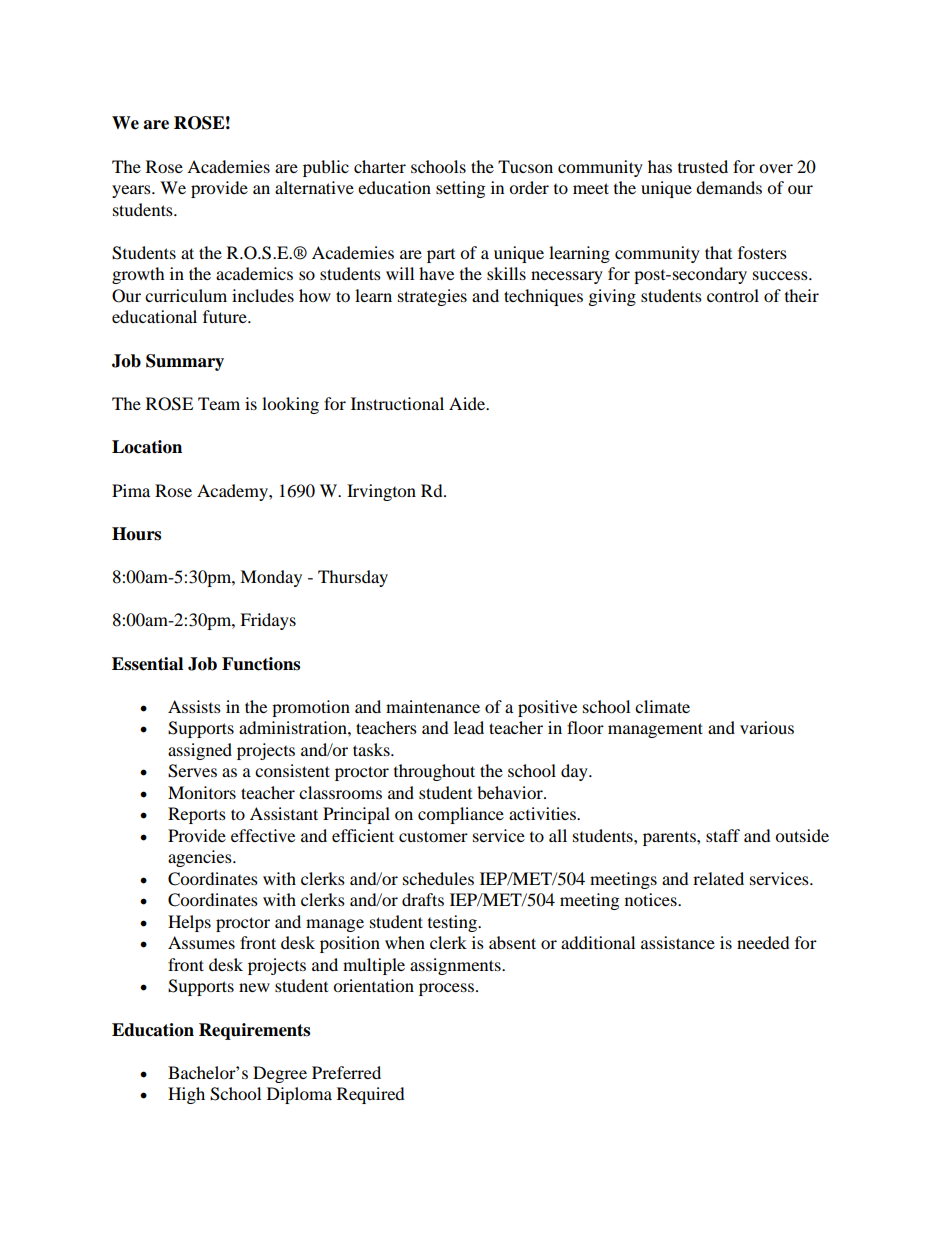 The height and width of the screenshot is (1233, 952). Describe the element at coordinates (194, 706) in the screenshot. I see `Assists` at that location.
